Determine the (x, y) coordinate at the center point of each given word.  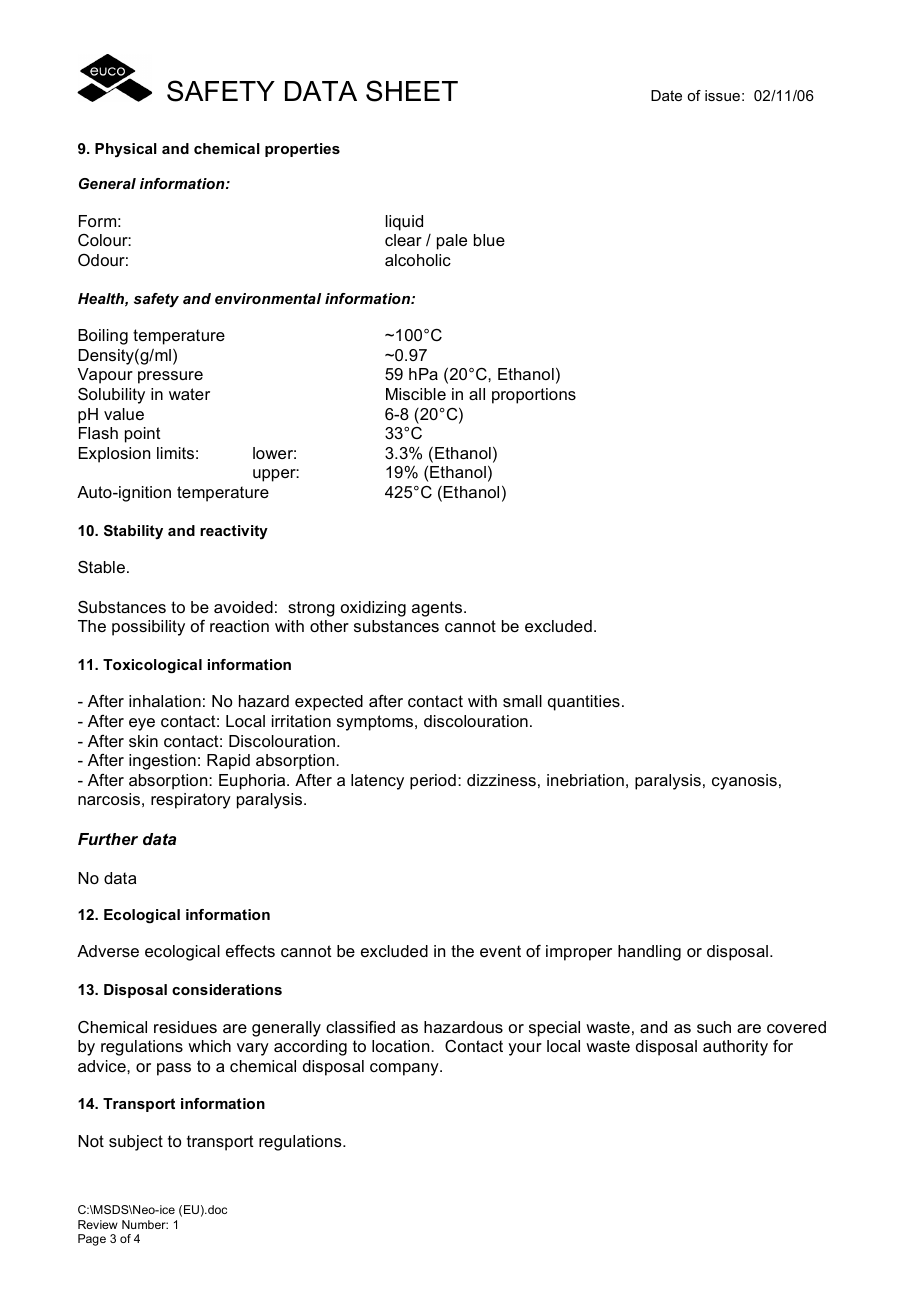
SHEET (412, 91)
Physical (126, 150)
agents (438, 609)
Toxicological (152, 666)
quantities (584, 703)
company (405, 1069)
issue (722, 95)
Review (98, 1224)
